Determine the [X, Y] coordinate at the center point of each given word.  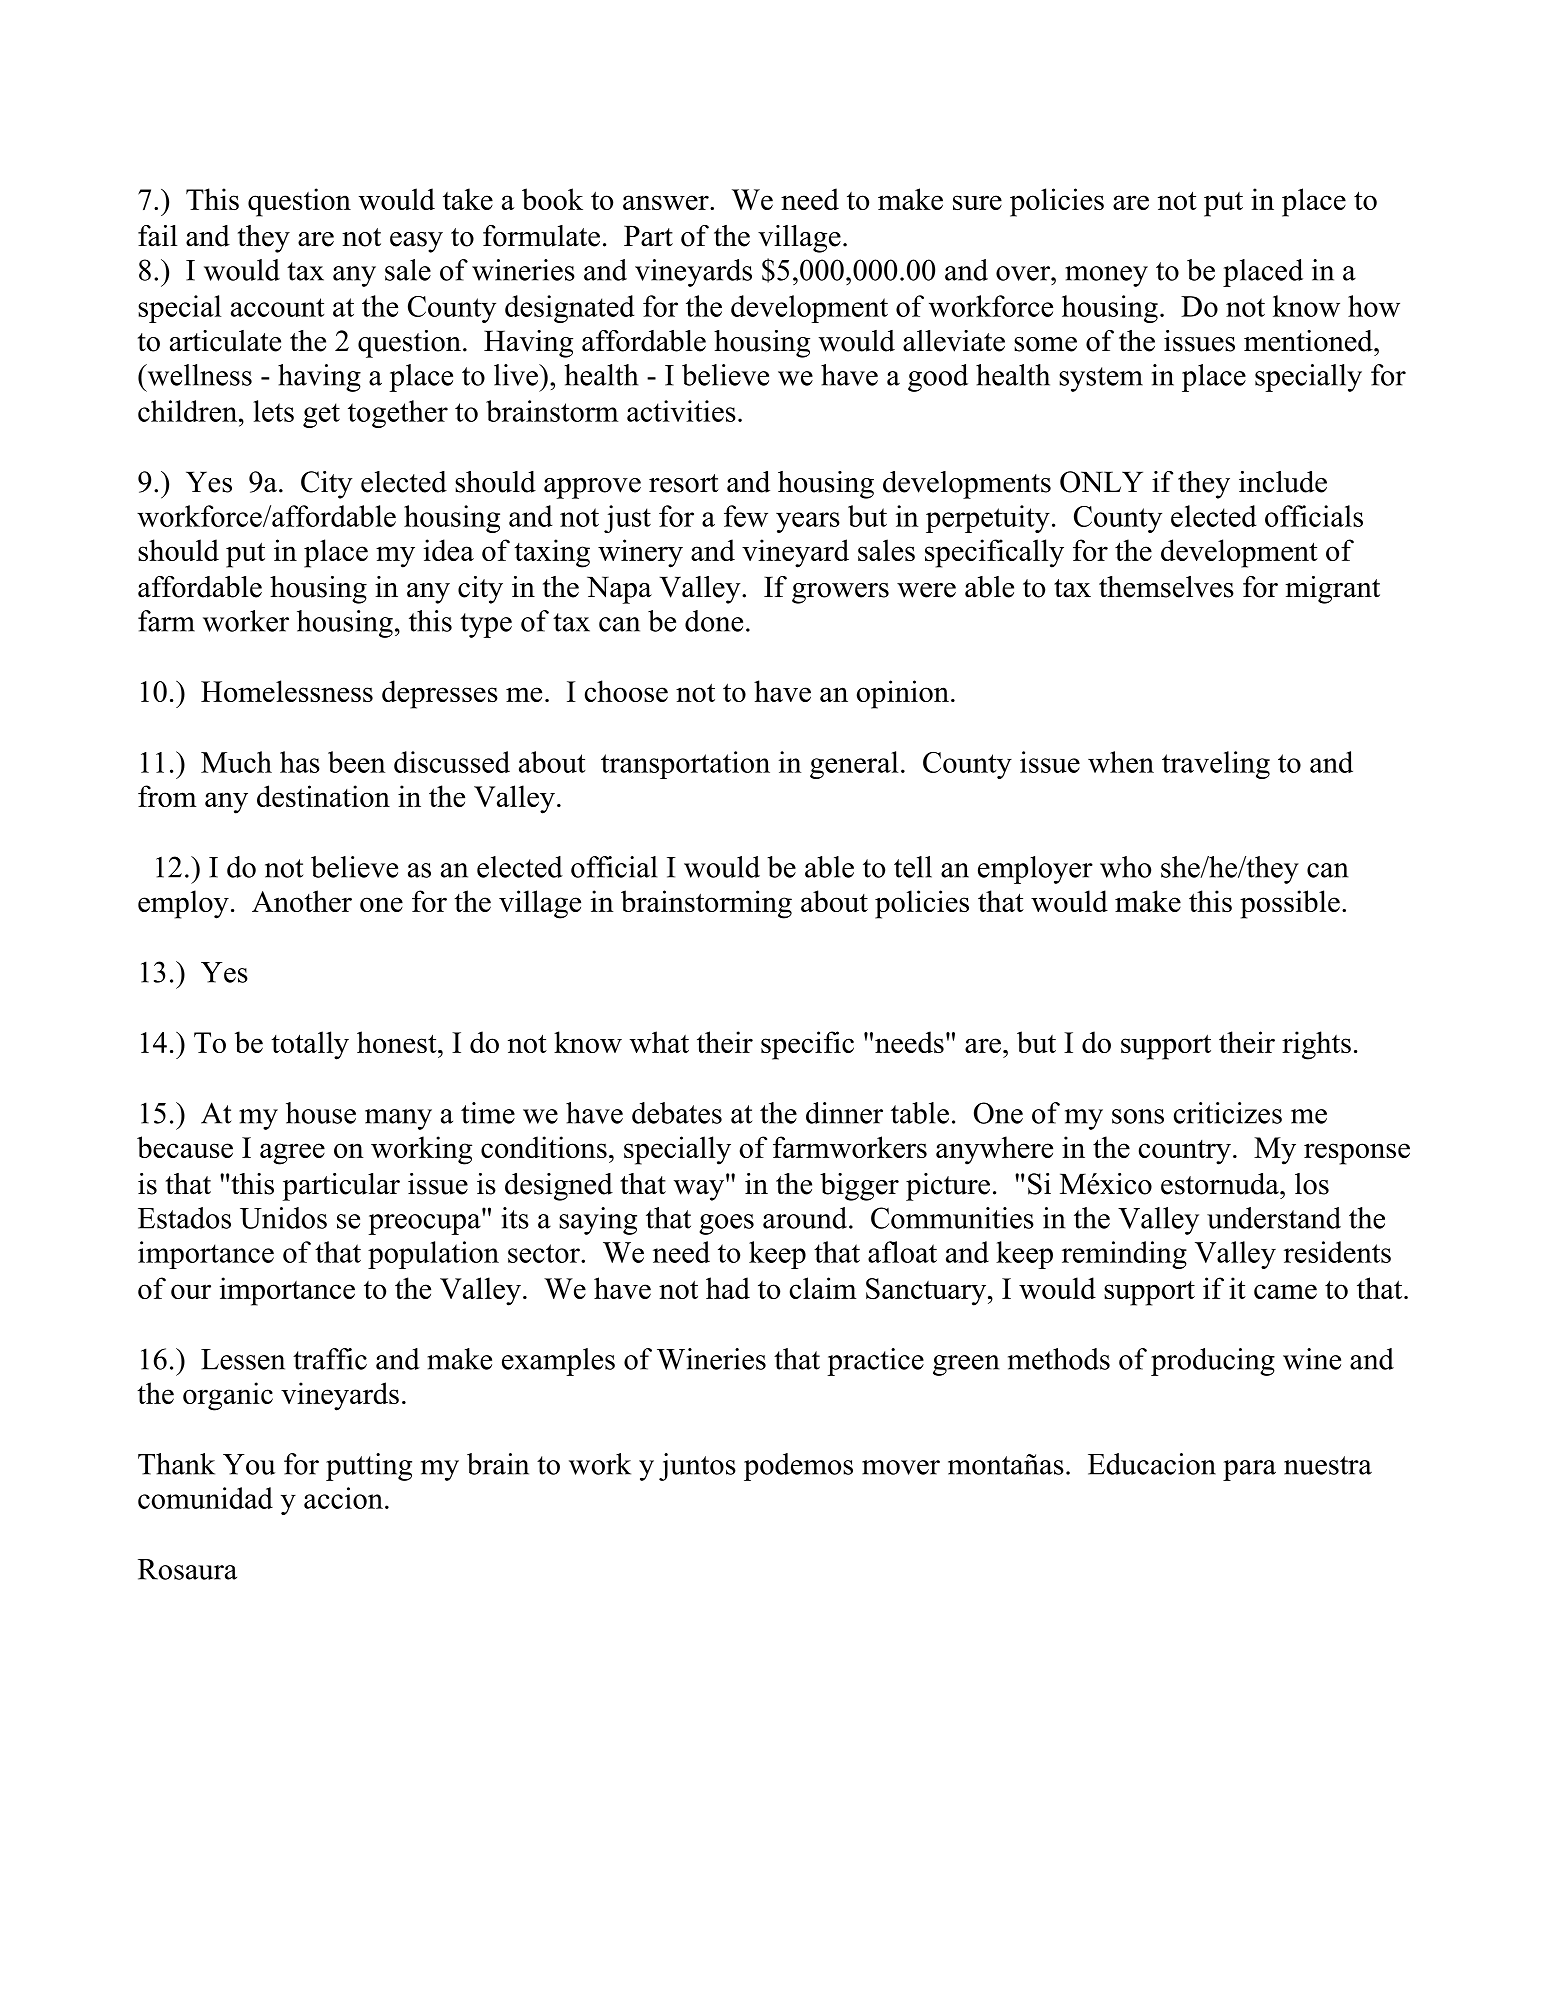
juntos [697, 1467]
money [1106, 276]
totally [310, 1045]
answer [667, 202]
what [659, 1042]
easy [416, 242]
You [249, 1464]
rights [1316, 1045]
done [714, 621]
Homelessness [287, 691]
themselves [1166, 587]
